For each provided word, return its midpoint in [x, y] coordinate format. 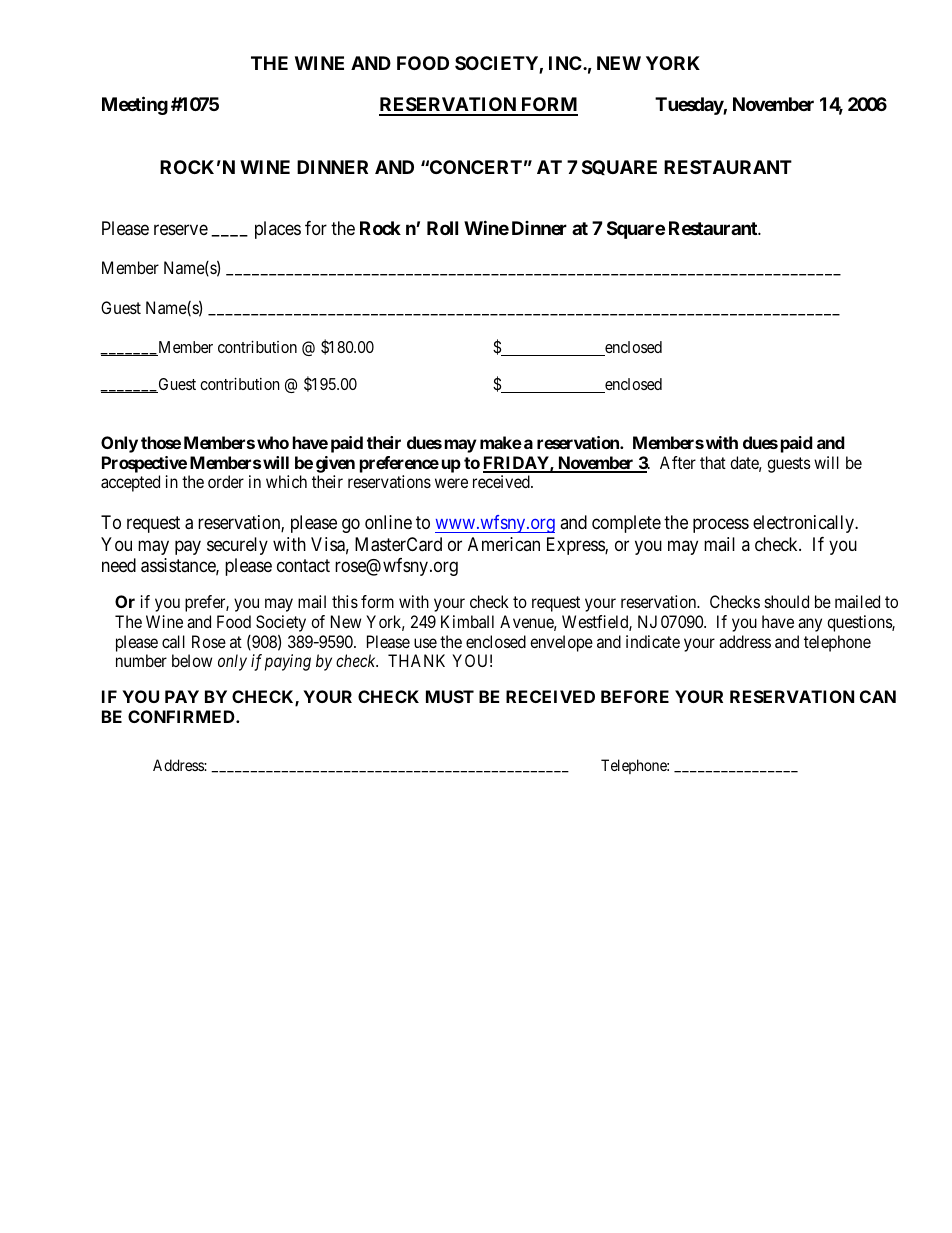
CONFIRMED [182, 716]
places [278, 230]
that [713, 462]
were [451, 483]
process [721, 526]
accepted [130, 483]
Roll [442, 228]
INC [566, 63]
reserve [181, 229]
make [501, 442]
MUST [450, 696]
